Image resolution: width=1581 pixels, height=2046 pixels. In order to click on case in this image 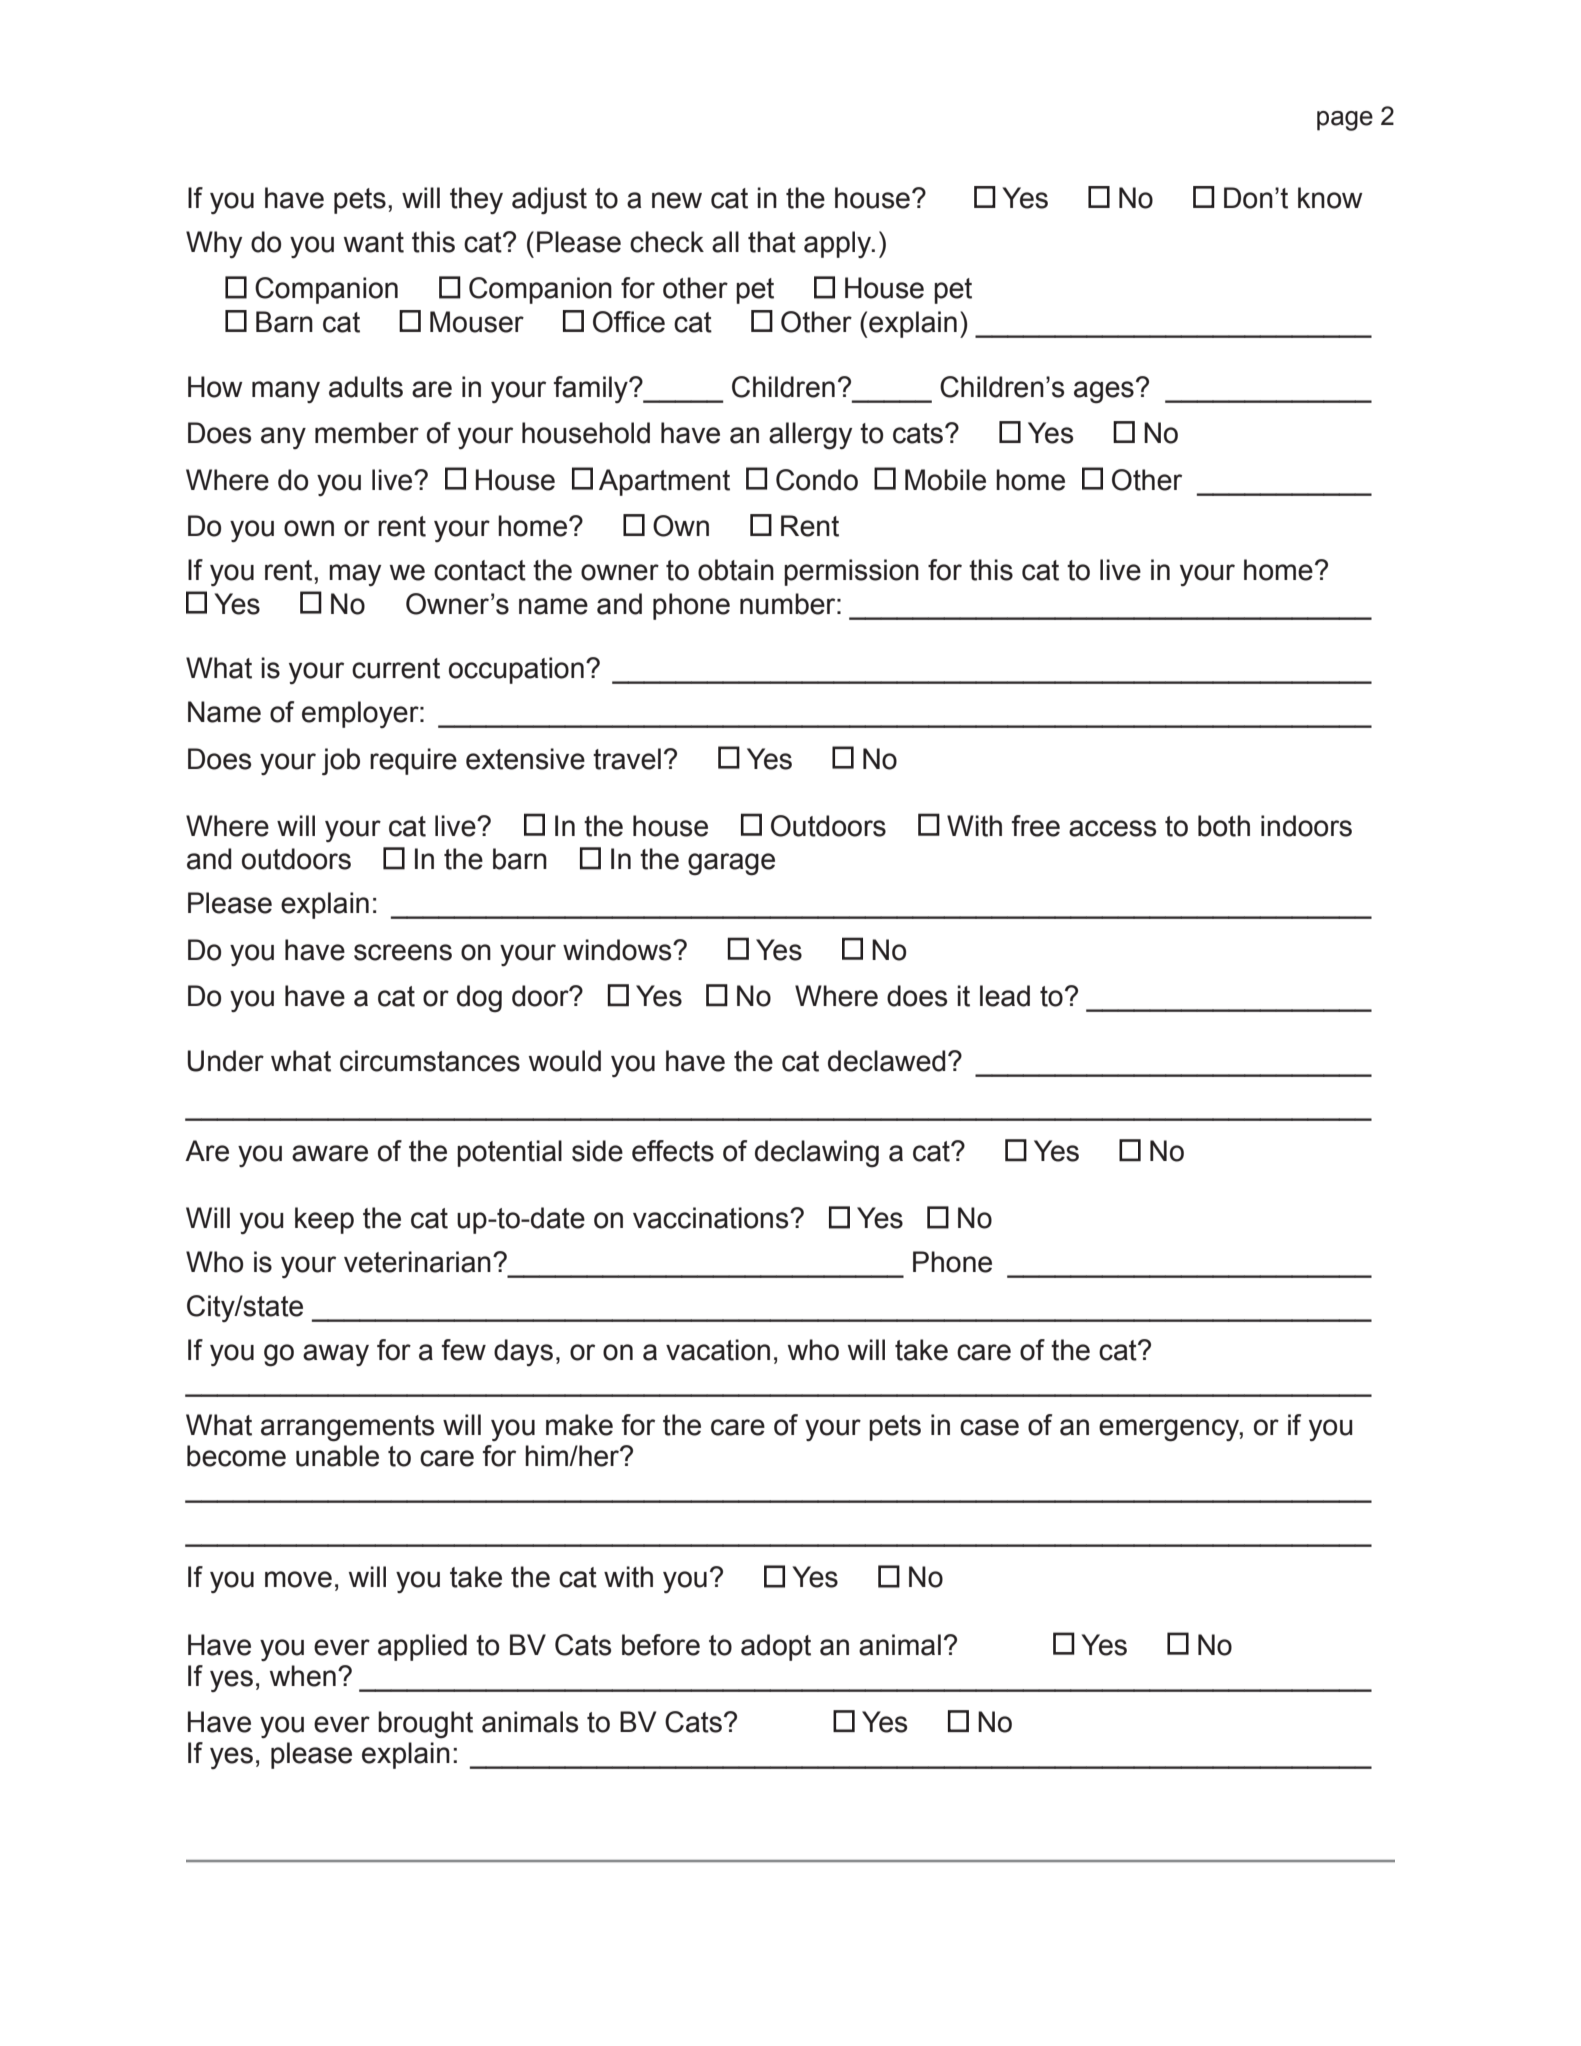, I will do `click(989, 1427)`.
